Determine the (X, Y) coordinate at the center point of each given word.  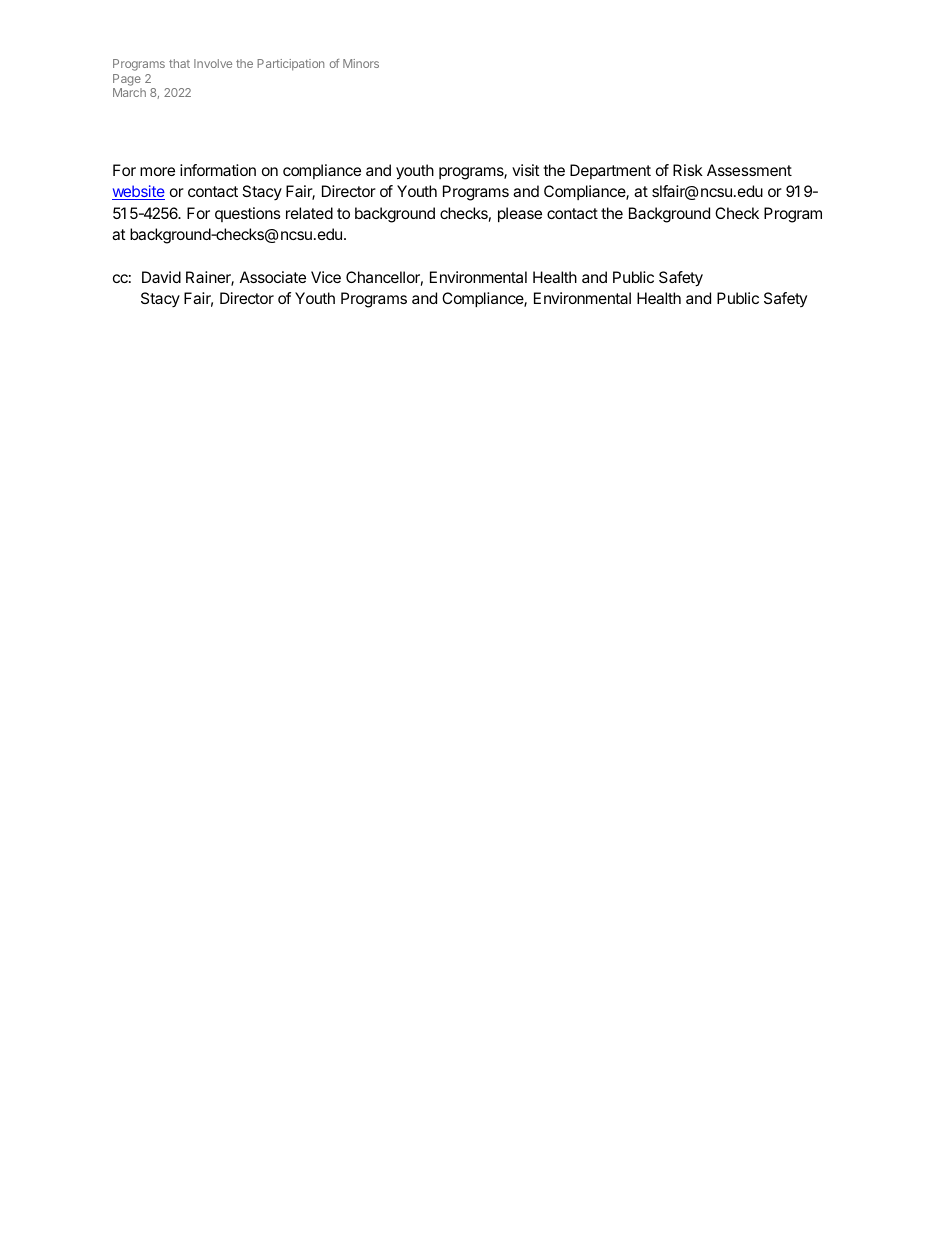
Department (610, 171)
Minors (361, 63)
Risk (688, 170)
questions (248, 214)
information (218, 170)
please (520, 215)
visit (526, 170)
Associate (273, 277)
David (161, 277)
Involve (213, 63)
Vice (326, 277)
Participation (290, 65)
